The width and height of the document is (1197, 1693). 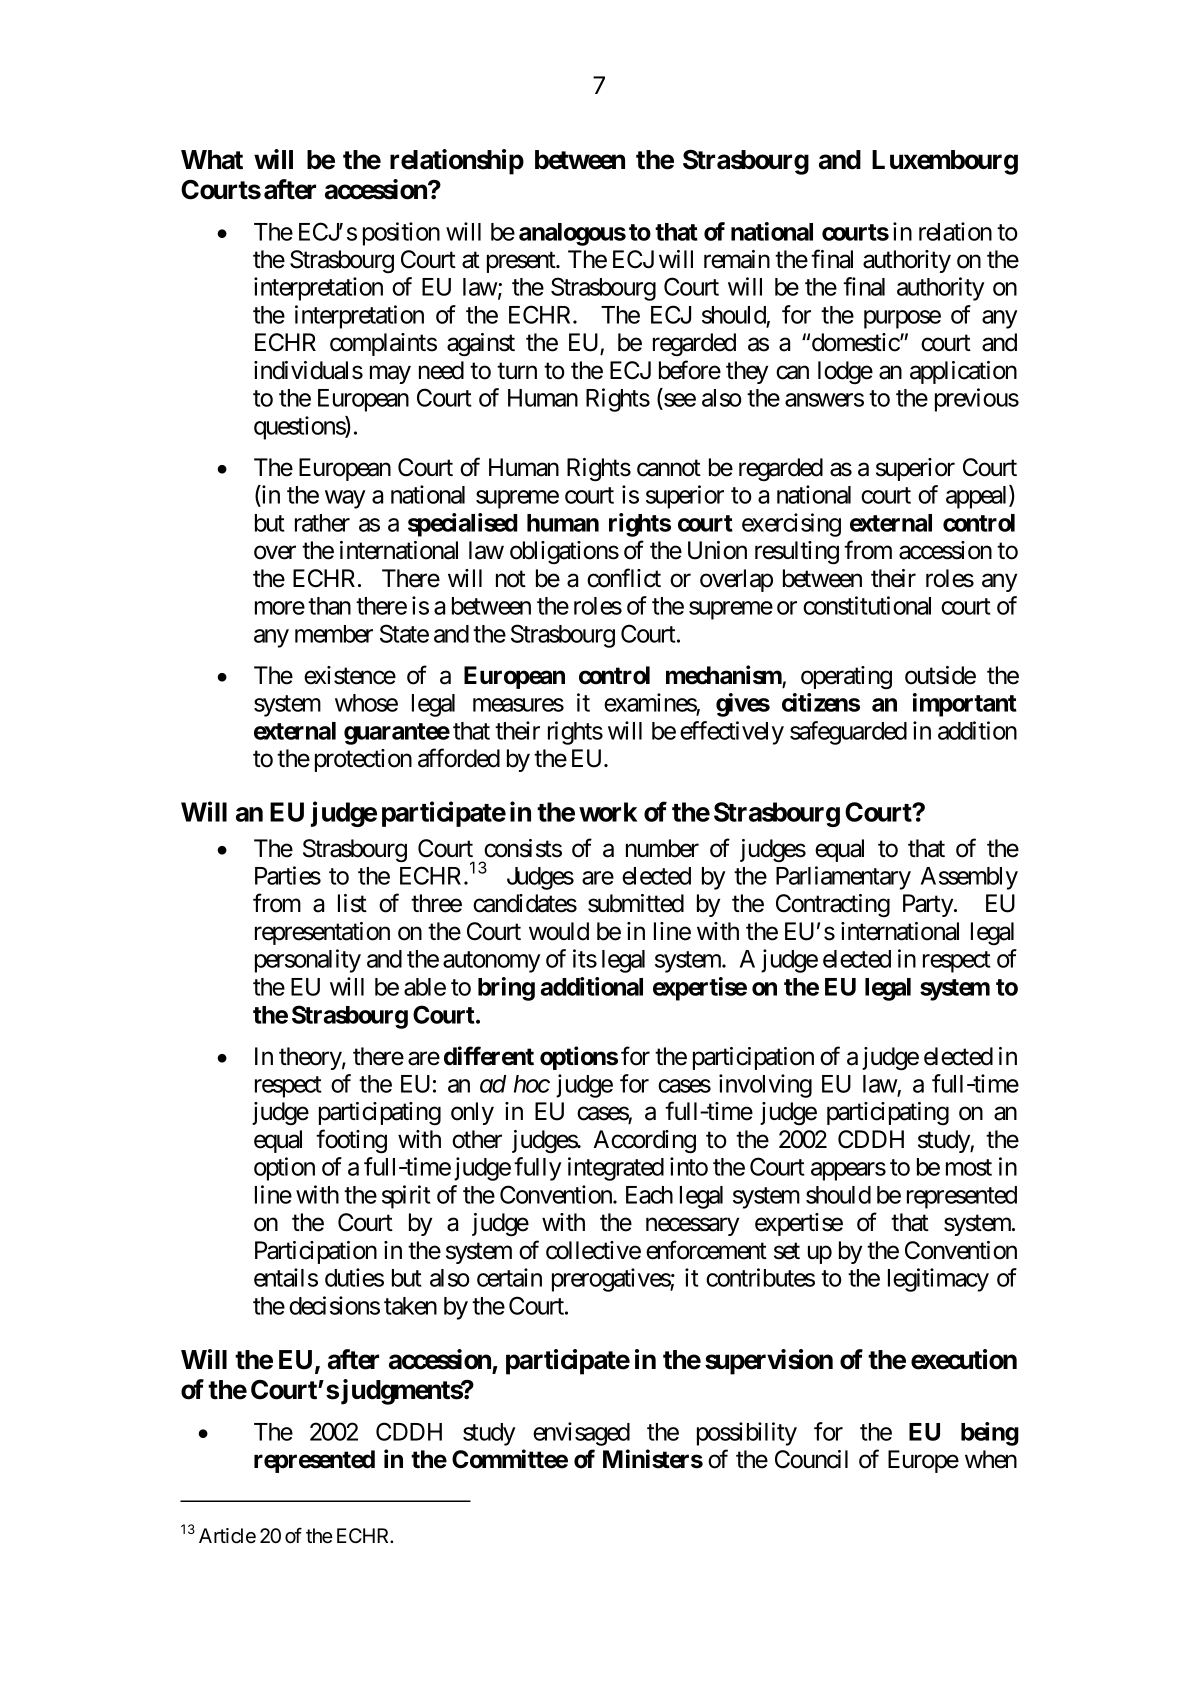 What do you see at coordinates (669, 468) in the document?
I see `cannot` at bounding box center [669, 468].
